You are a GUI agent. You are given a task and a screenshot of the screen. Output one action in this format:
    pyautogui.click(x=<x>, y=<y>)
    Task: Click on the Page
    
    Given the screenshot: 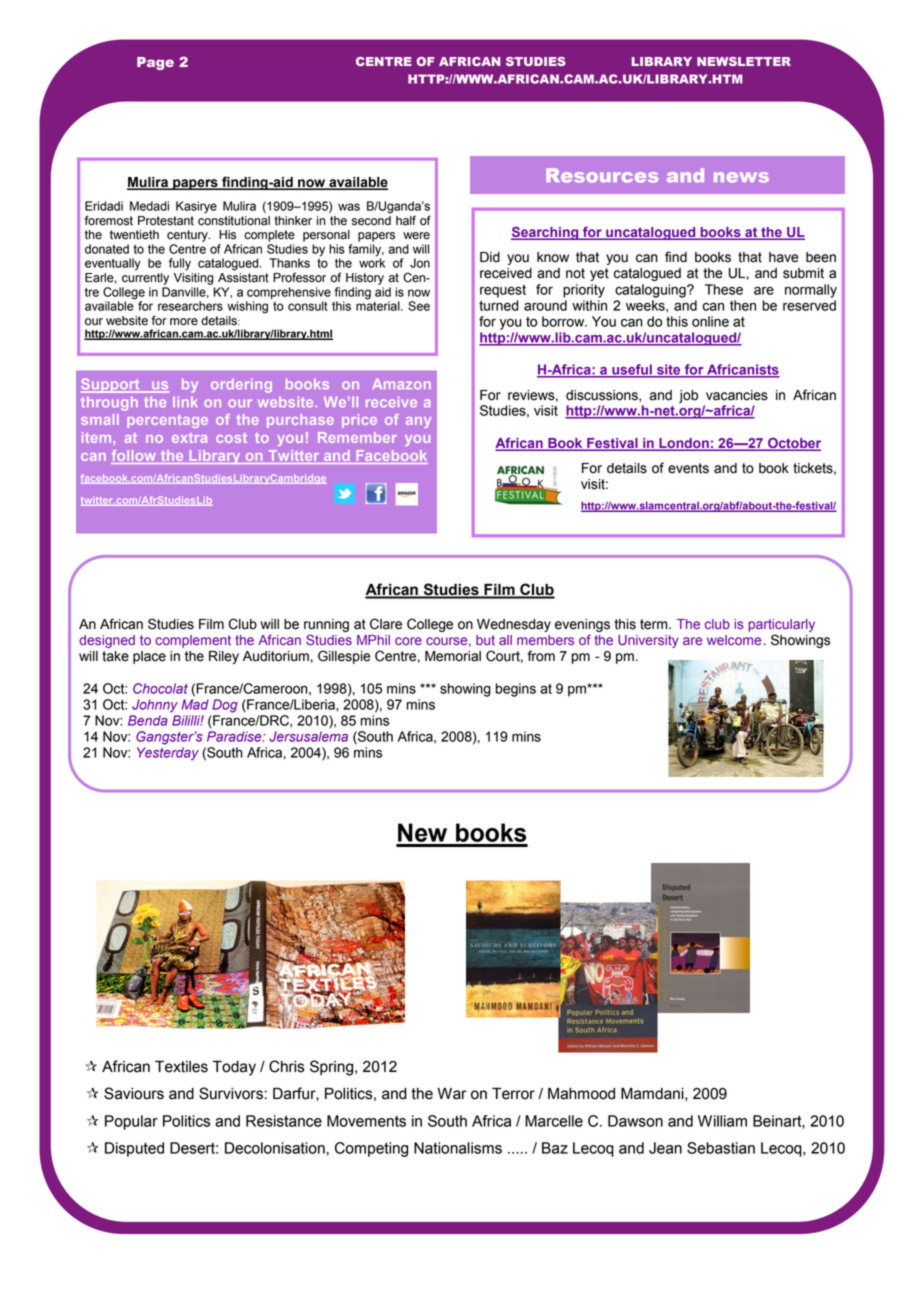 What is the action you would take?
    pyautogui.click(x=155, y=63)
